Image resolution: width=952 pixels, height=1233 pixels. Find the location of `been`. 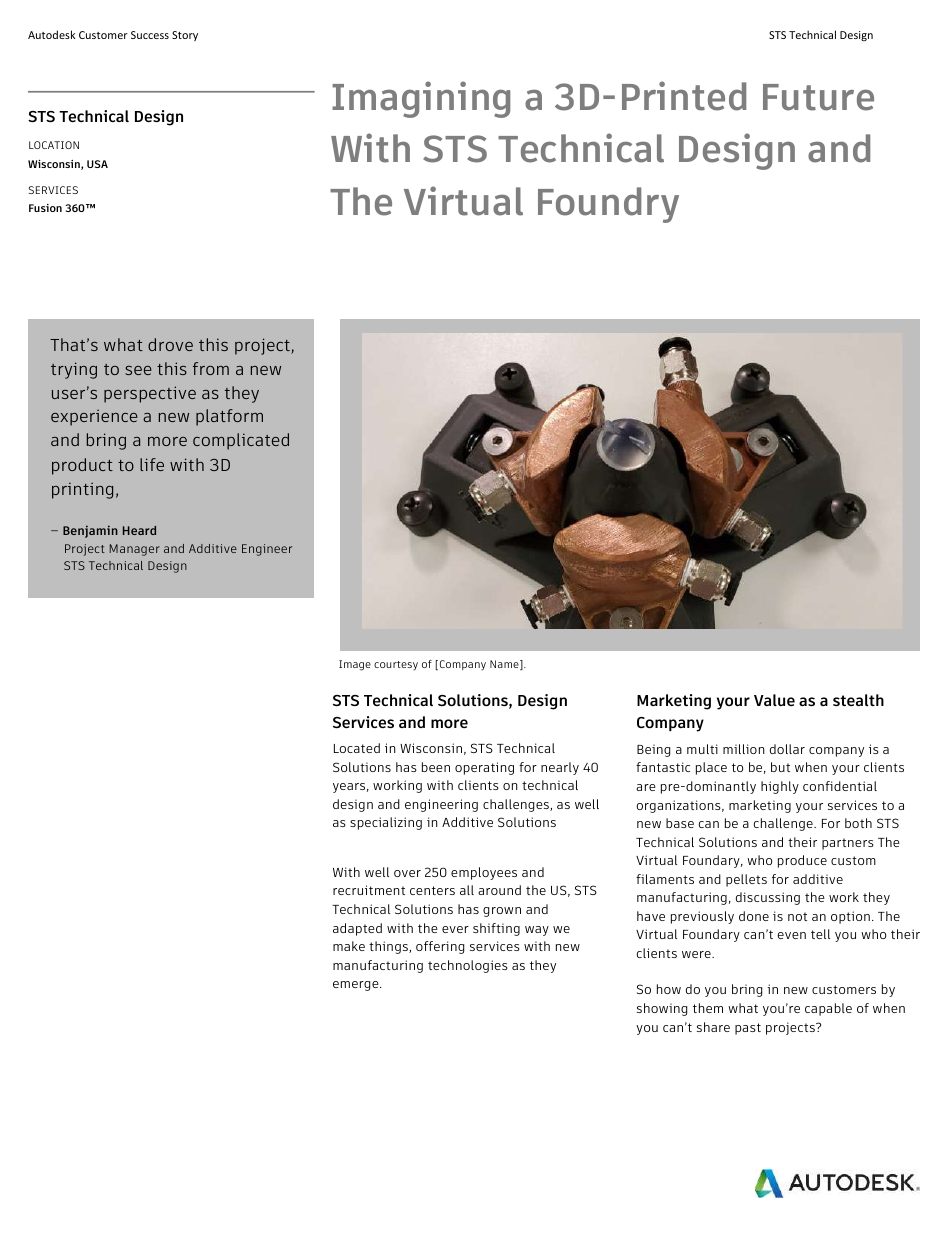

been is located at coordinates (436, 767).
